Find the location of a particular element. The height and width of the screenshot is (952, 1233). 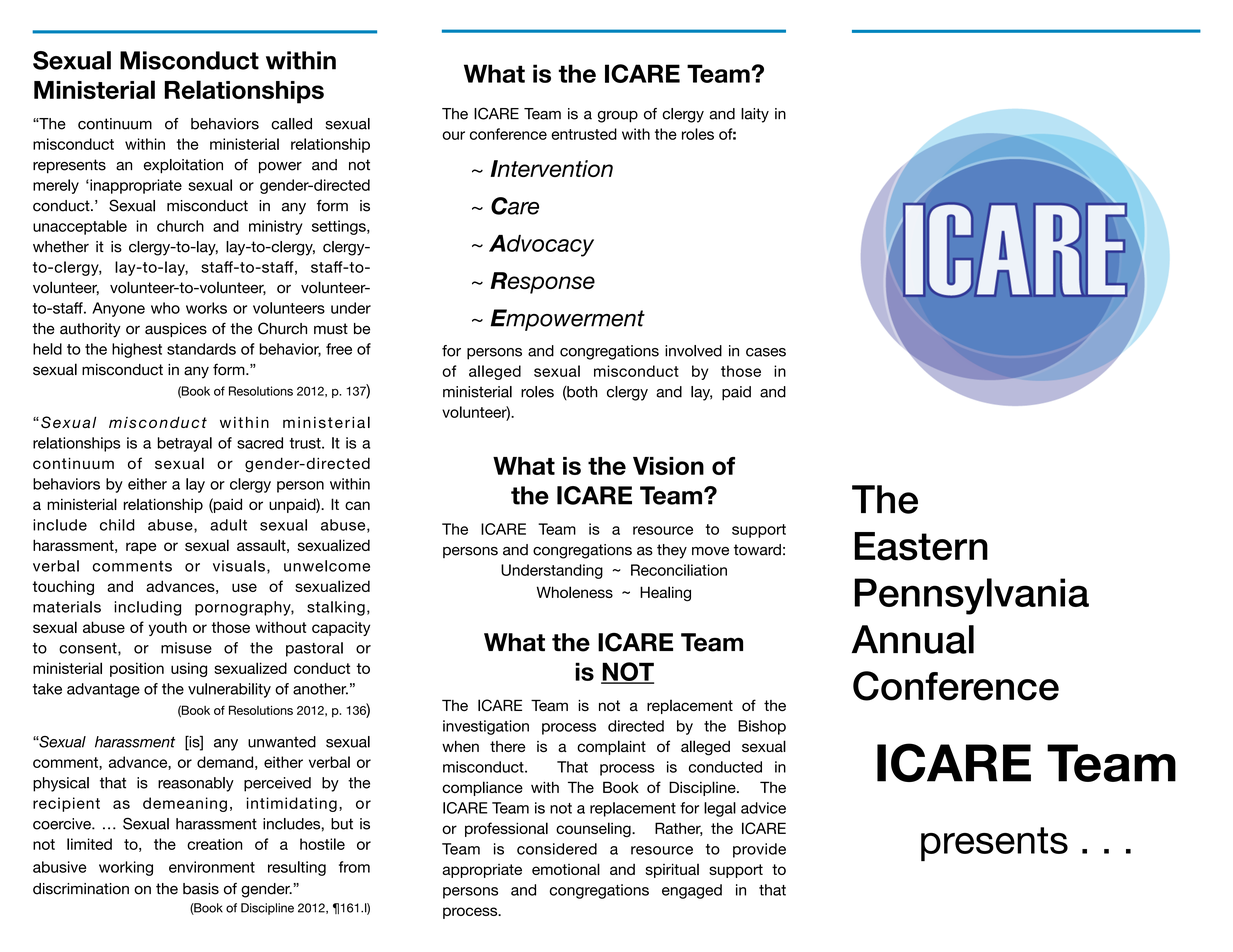

laity is located at coordinates (755, 115).
